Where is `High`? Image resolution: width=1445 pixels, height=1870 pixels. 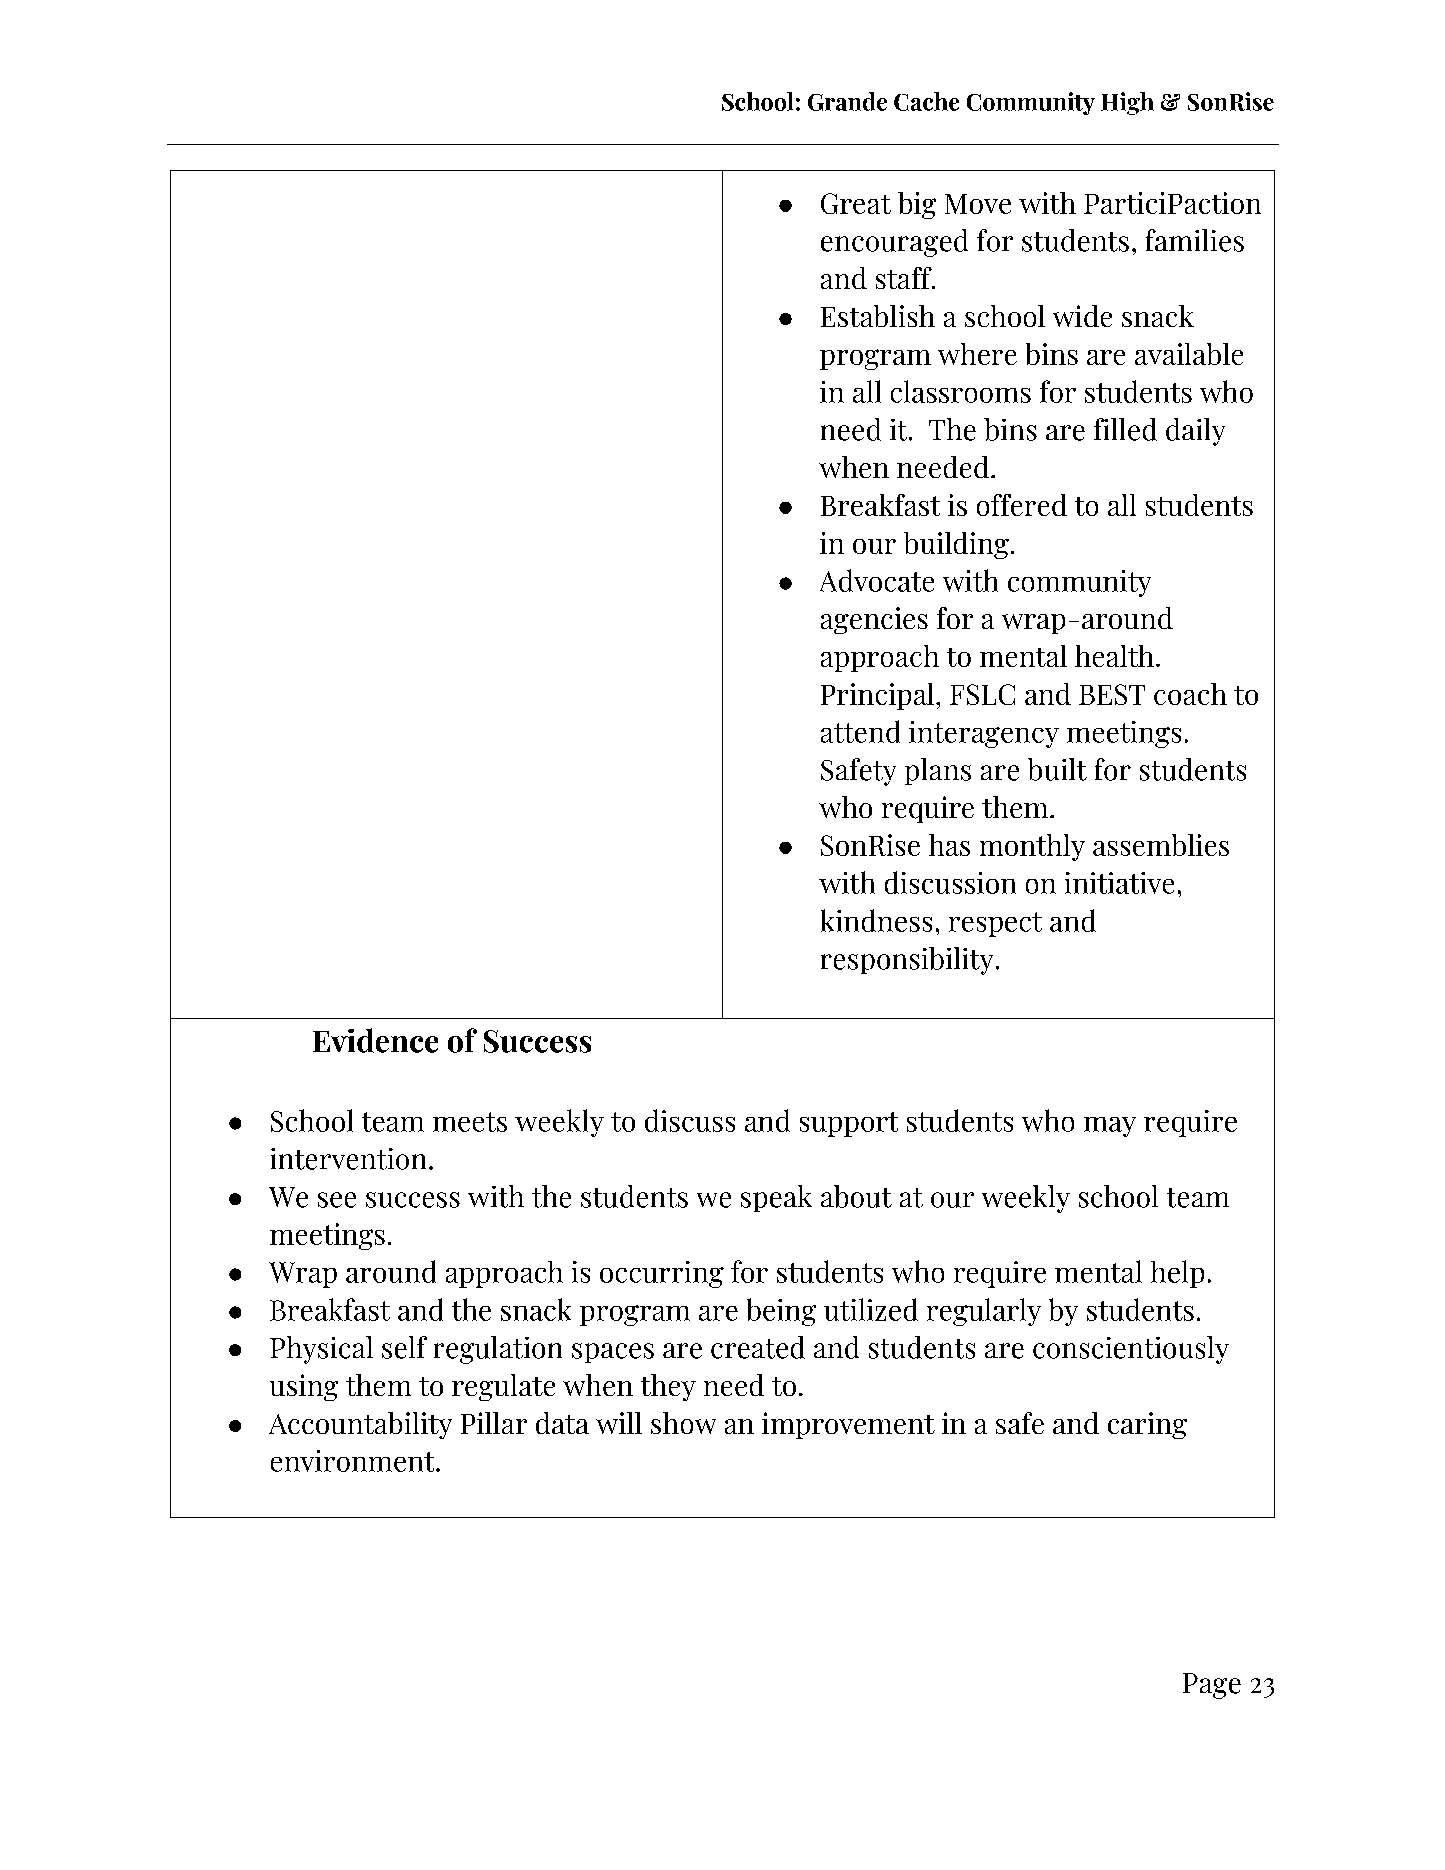 High is located at coordinates (1127, 103).
